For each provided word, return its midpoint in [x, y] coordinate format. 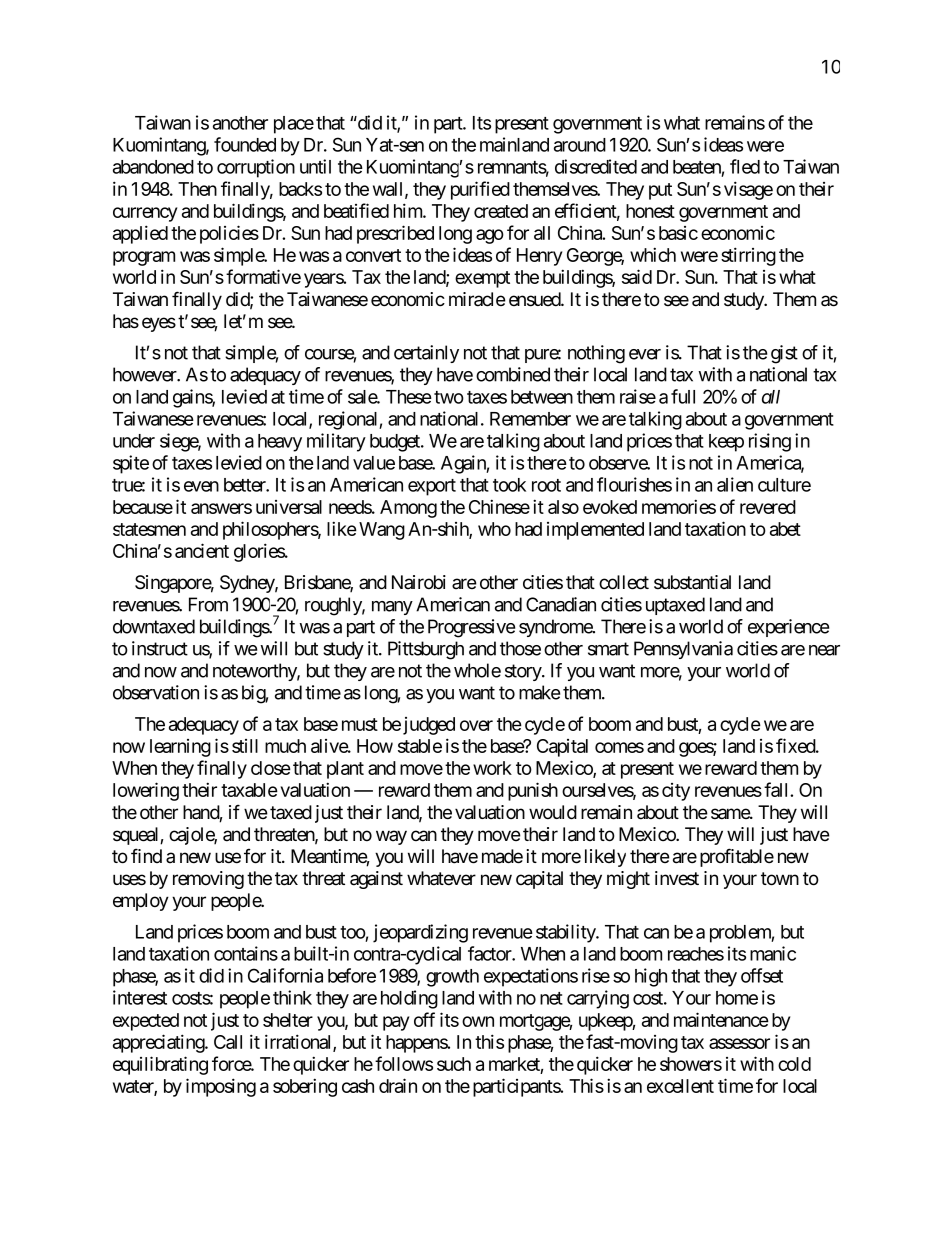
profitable [737, 857]
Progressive [471, 628]
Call [228, 1042]
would [553, 812]
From [208, 604]
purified [480, 190]
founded [245, 144]
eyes [159, 324]
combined [513, 374]
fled [745, 166]
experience [788, 628]
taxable [249, 790]
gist [784, 354]
